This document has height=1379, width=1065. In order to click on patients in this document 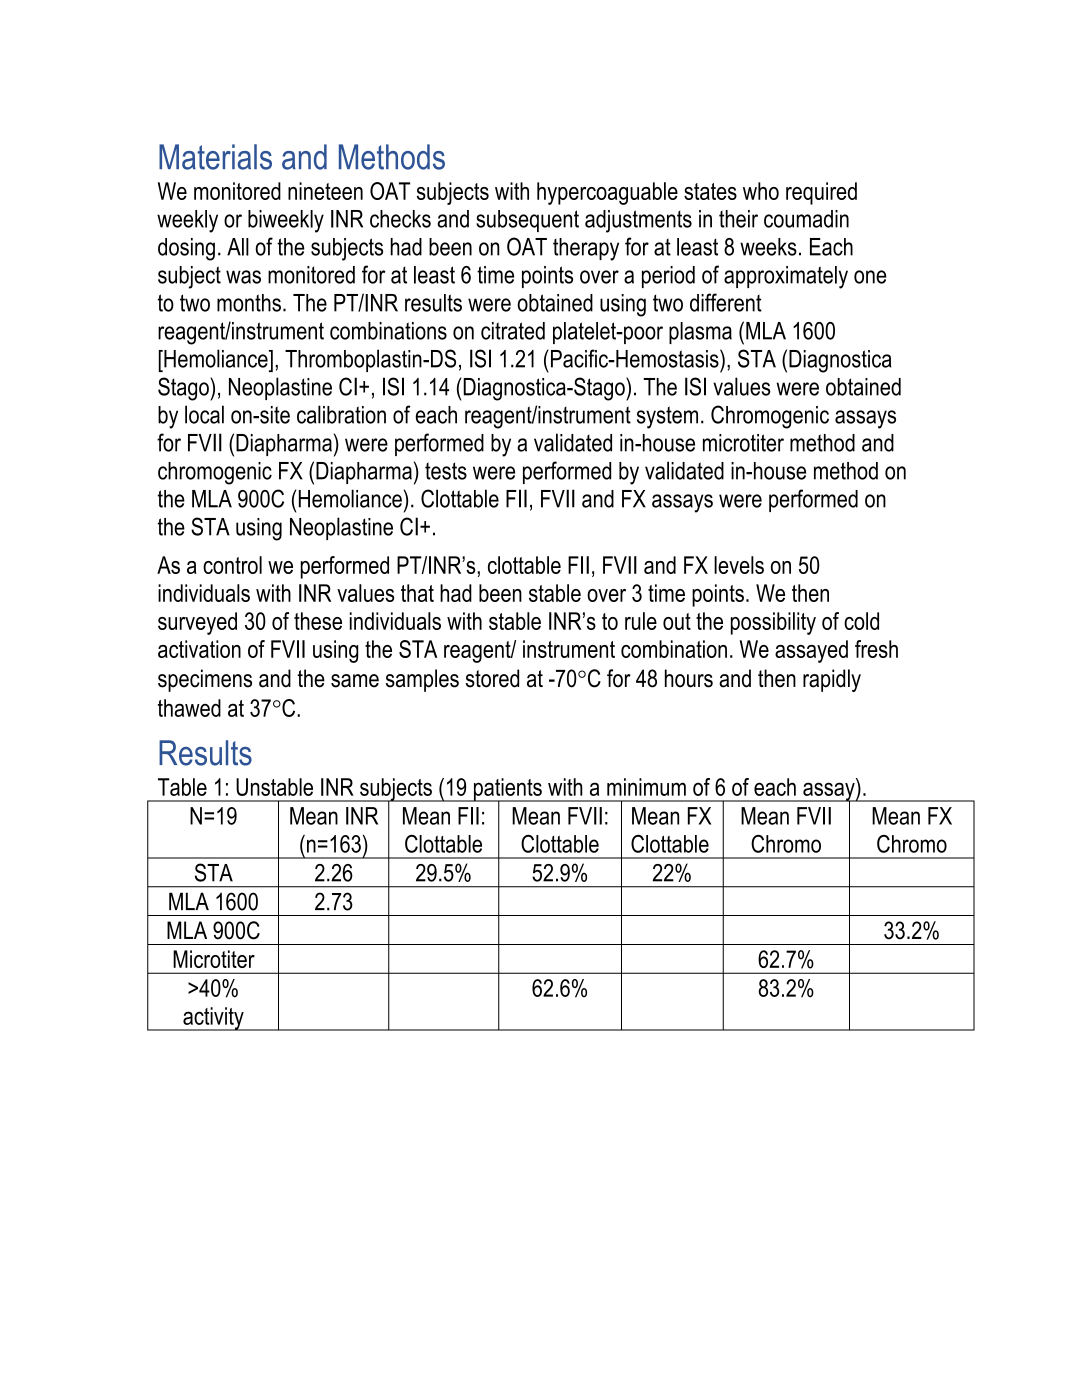, I will do `click(507, 790)`.
